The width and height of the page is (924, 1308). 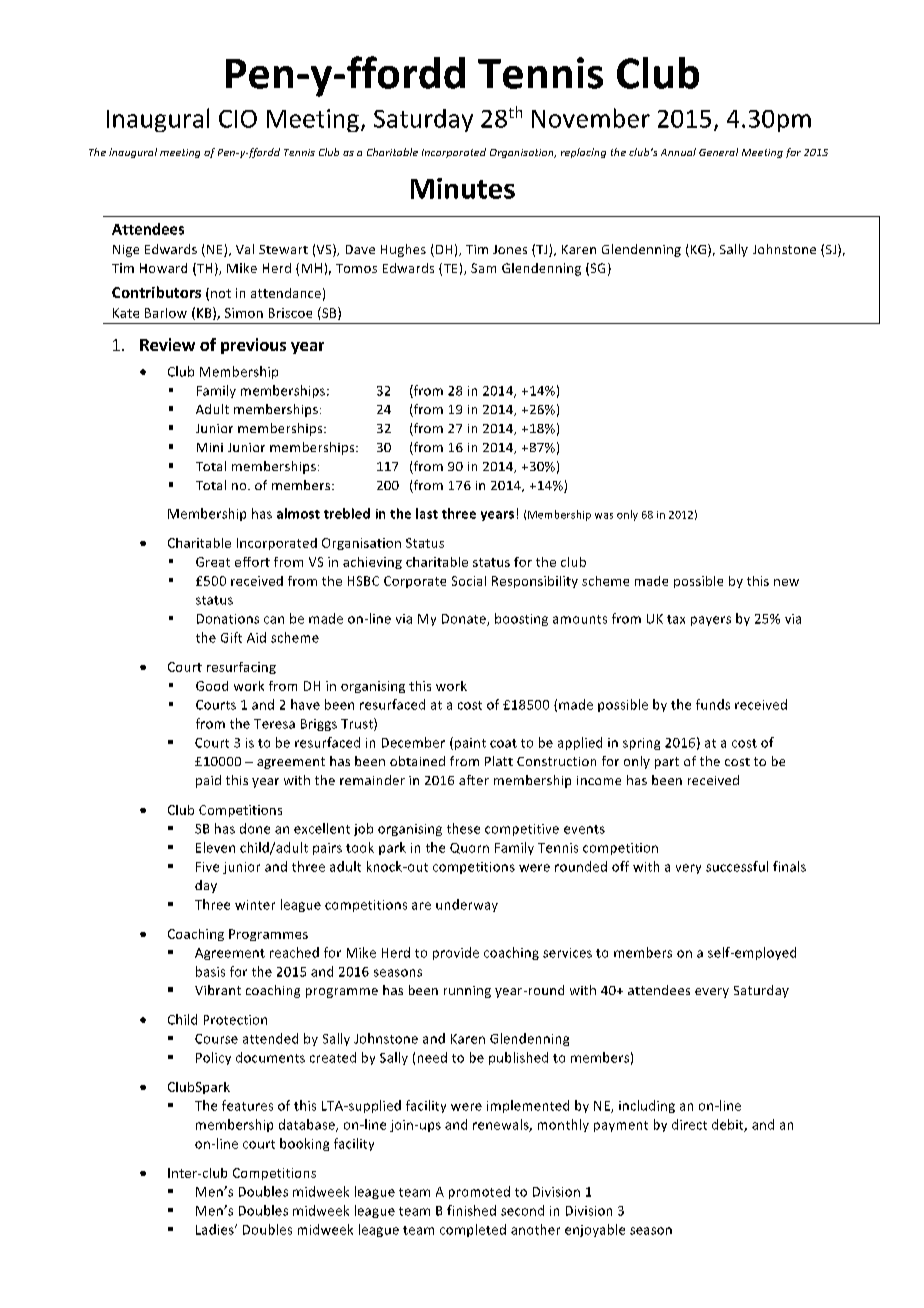 What do you see at coordinates (463, 828) in the page?
I see `these` at bounding box center [463, 828].
